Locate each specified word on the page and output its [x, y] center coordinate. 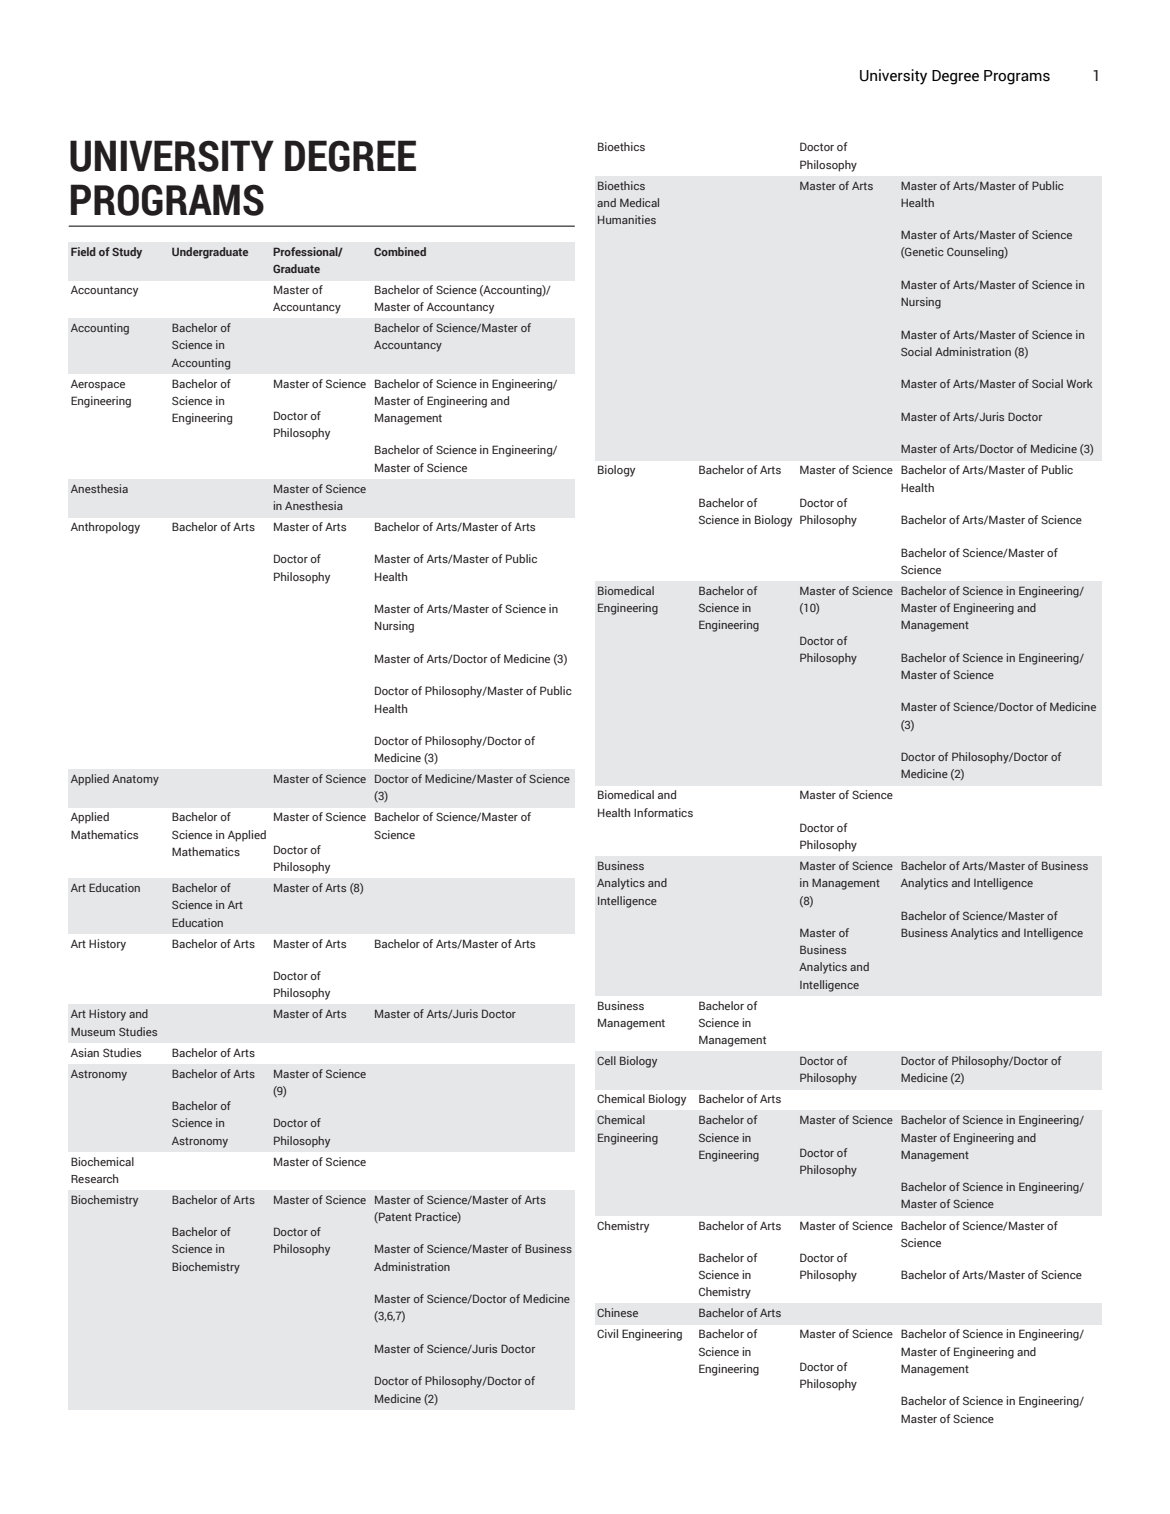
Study [127, 253]
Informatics [663, 812]
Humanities [627, 219]
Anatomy [135, 780]
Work [1079, 383]
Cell [606, 1060]
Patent [394, 1217]
